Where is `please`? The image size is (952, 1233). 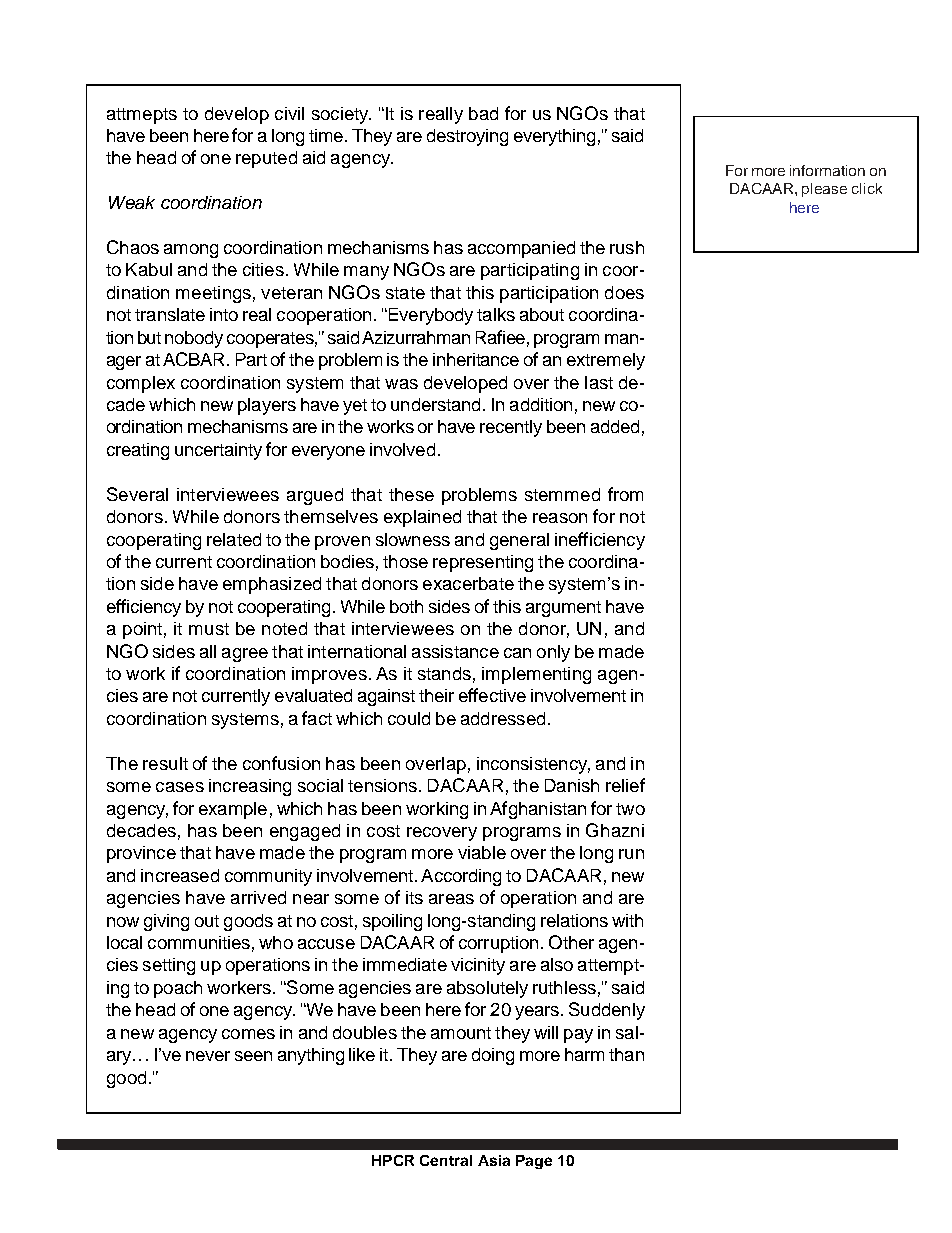
please is located at coordinates (824, 190).
